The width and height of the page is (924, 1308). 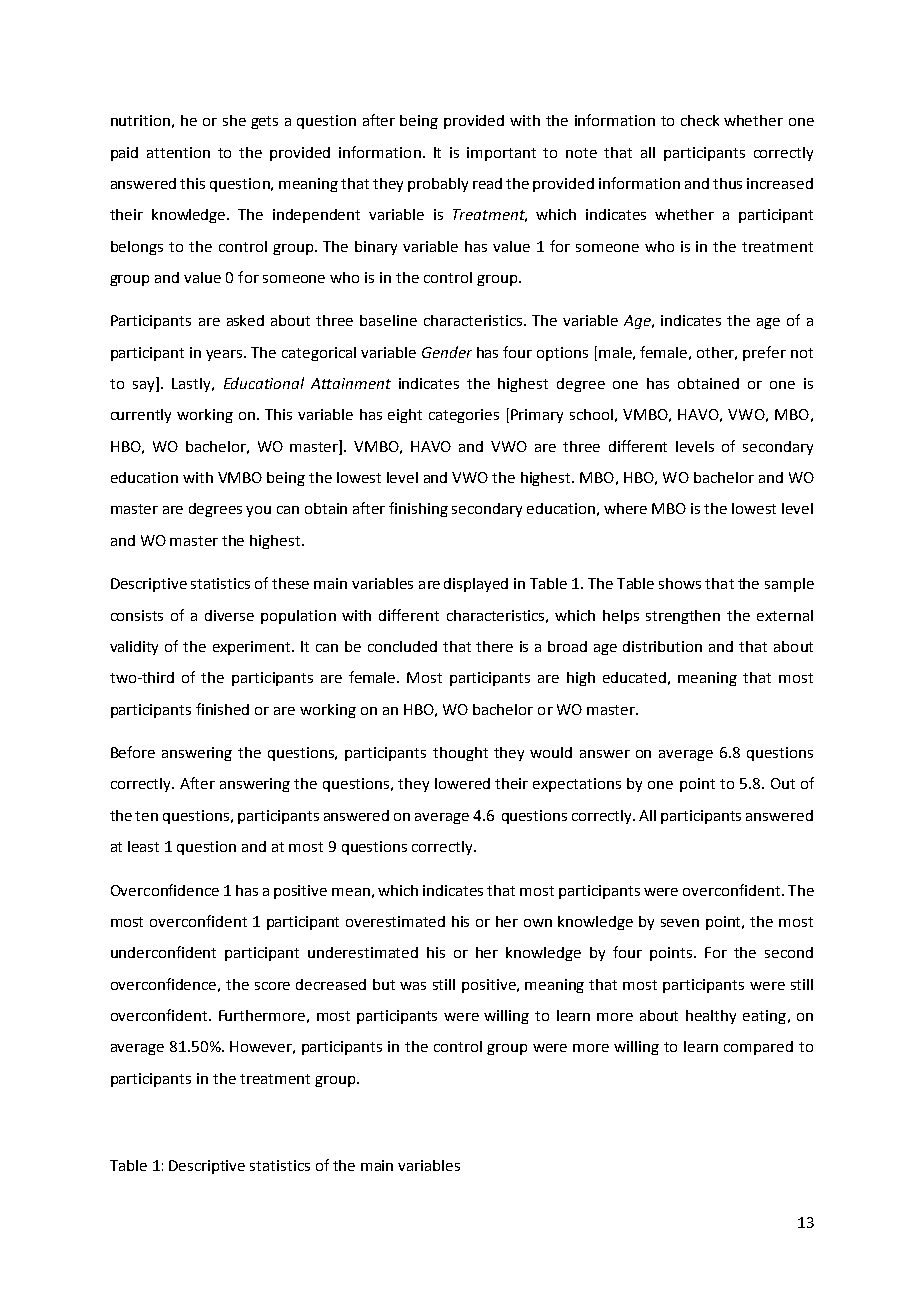 I want to click on important, so click(x=501, y=154).
